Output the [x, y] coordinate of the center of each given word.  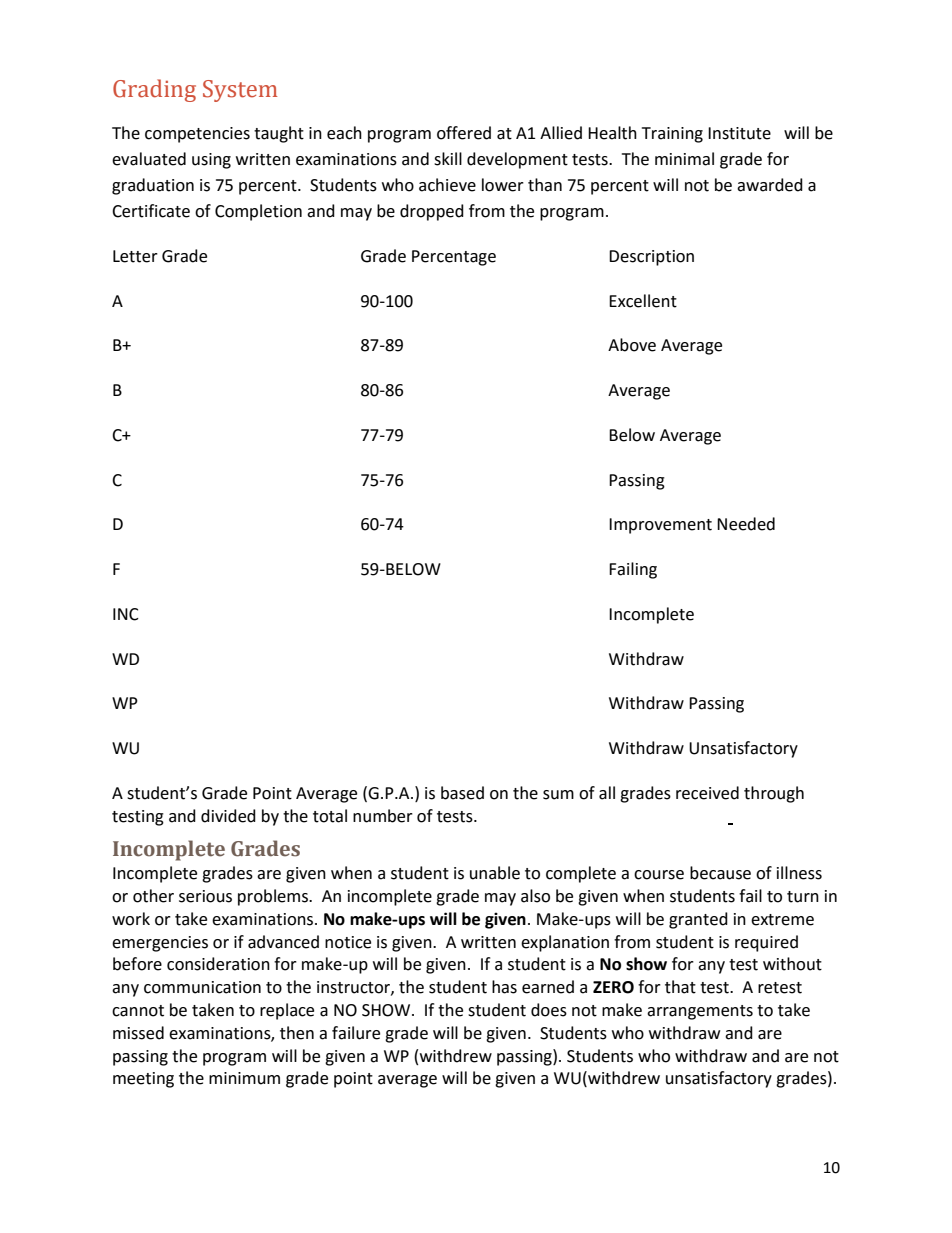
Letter [135, 256]
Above [632, 345]
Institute [739, 133]
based [462, 793]
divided [228, 816]
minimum [244, 1078]
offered [464, 133]
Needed [746, 524]
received [707, 793]
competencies [197, 135]
